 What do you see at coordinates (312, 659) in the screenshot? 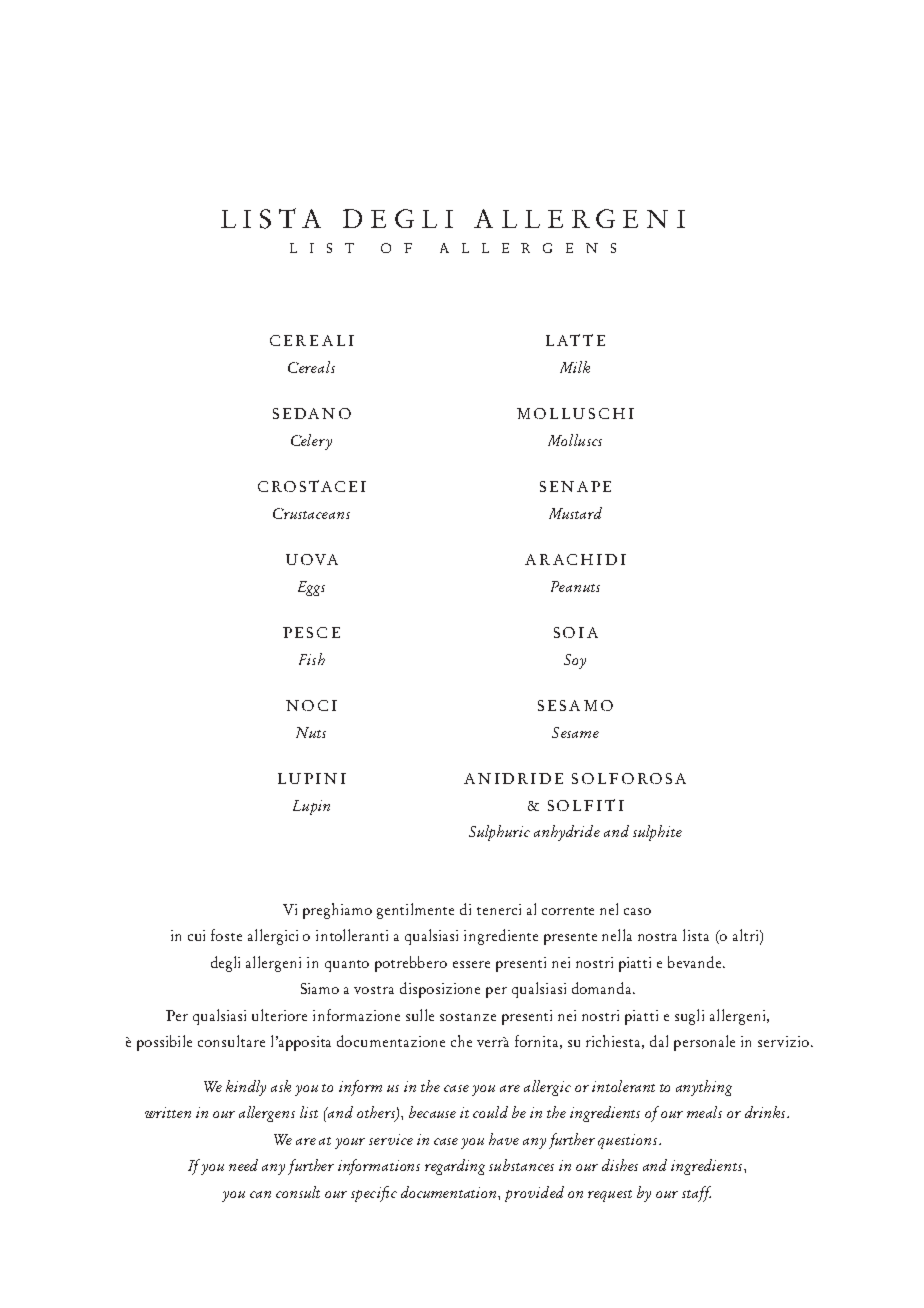
I see `Fish` at bounding box center [312, 659].
